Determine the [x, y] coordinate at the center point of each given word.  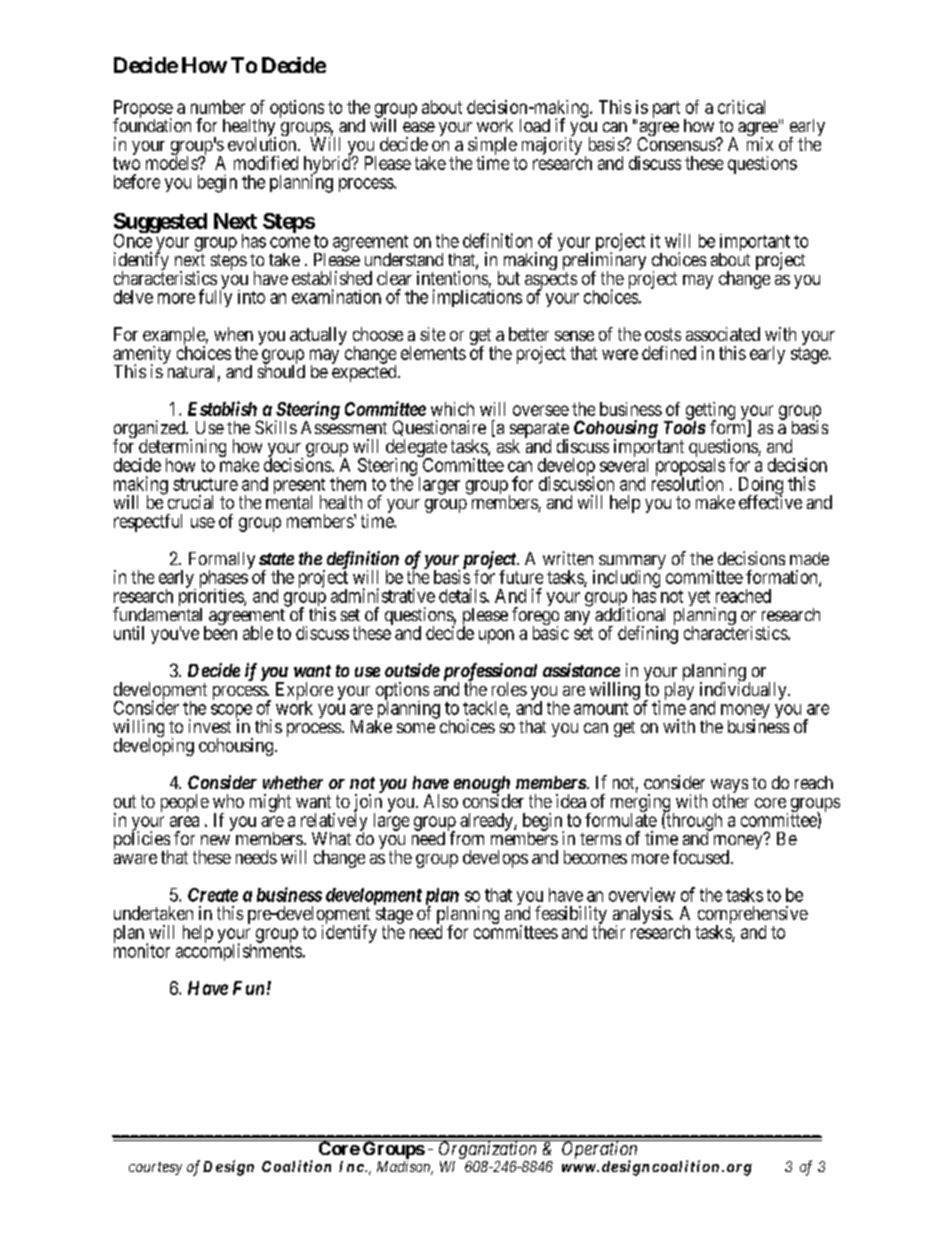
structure [205, 484]
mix [760, 144]
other [731, 801]
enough [482, 786]
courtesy [155, 1168]
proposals [690, 467]
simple [492, 147]
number [218, 107]
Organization [488, 1149]
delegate [416, 449]
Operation [600, 1150]
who [228, 801]
